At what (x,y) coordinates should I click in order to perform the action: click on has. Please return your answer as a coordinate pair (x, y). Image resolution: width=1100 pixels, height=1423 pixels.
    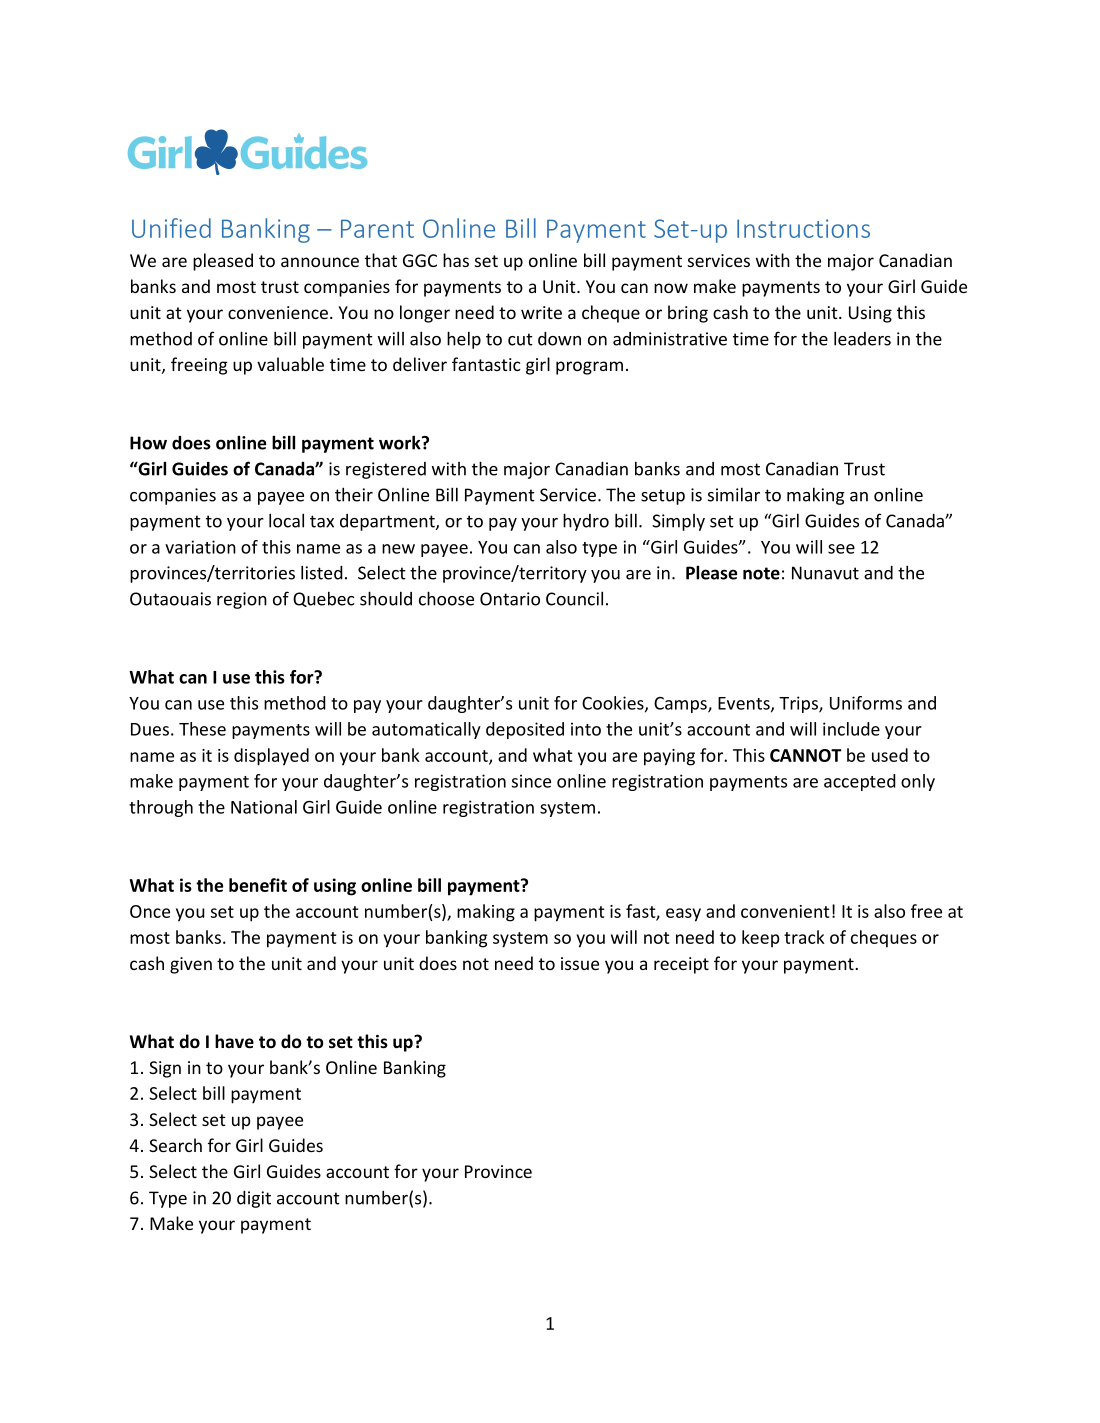
    Looking at the image, I should click on (456, 260).
